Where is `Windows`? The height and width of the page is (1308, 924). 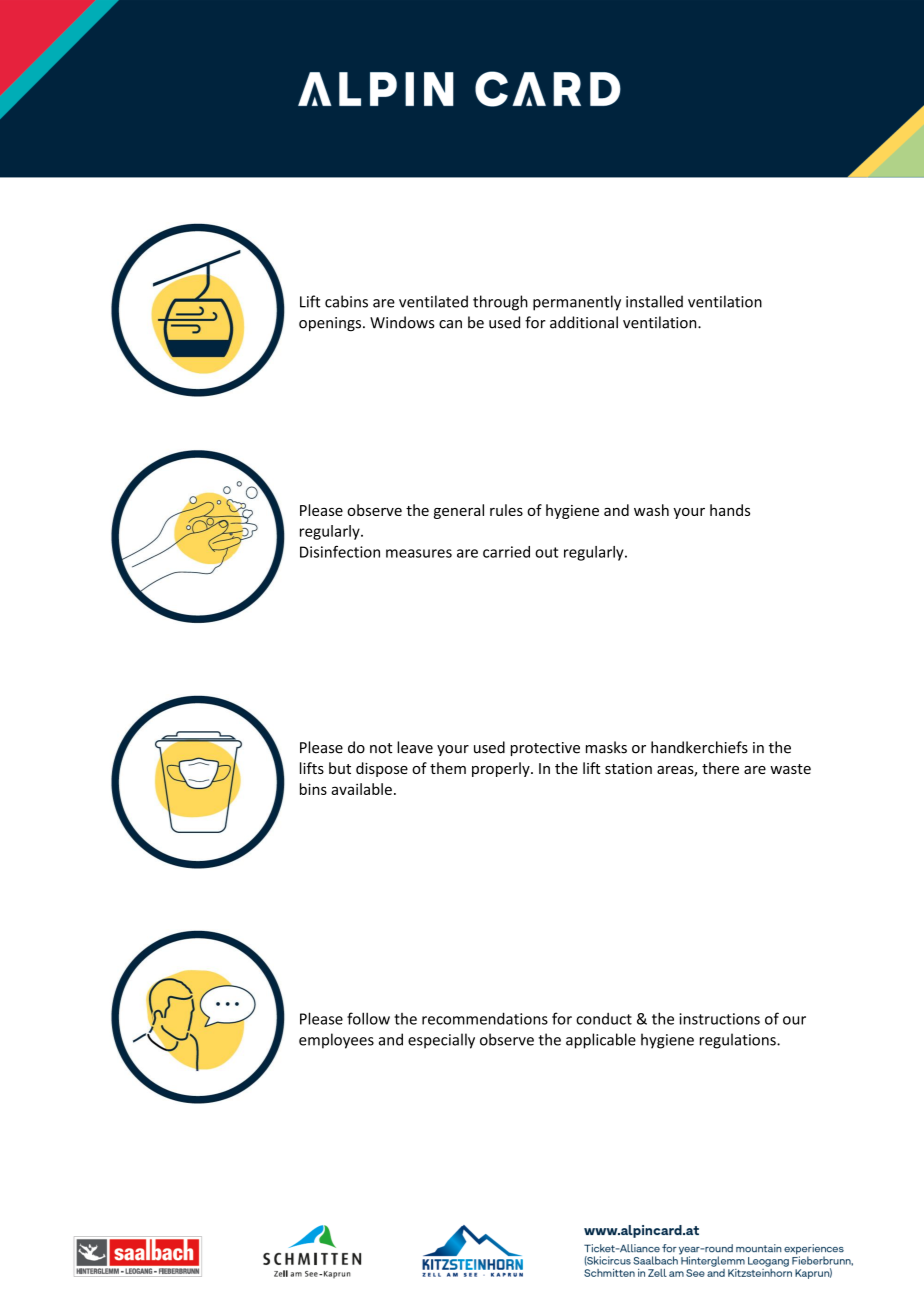 Windows is located at coordinates (402, 322).
